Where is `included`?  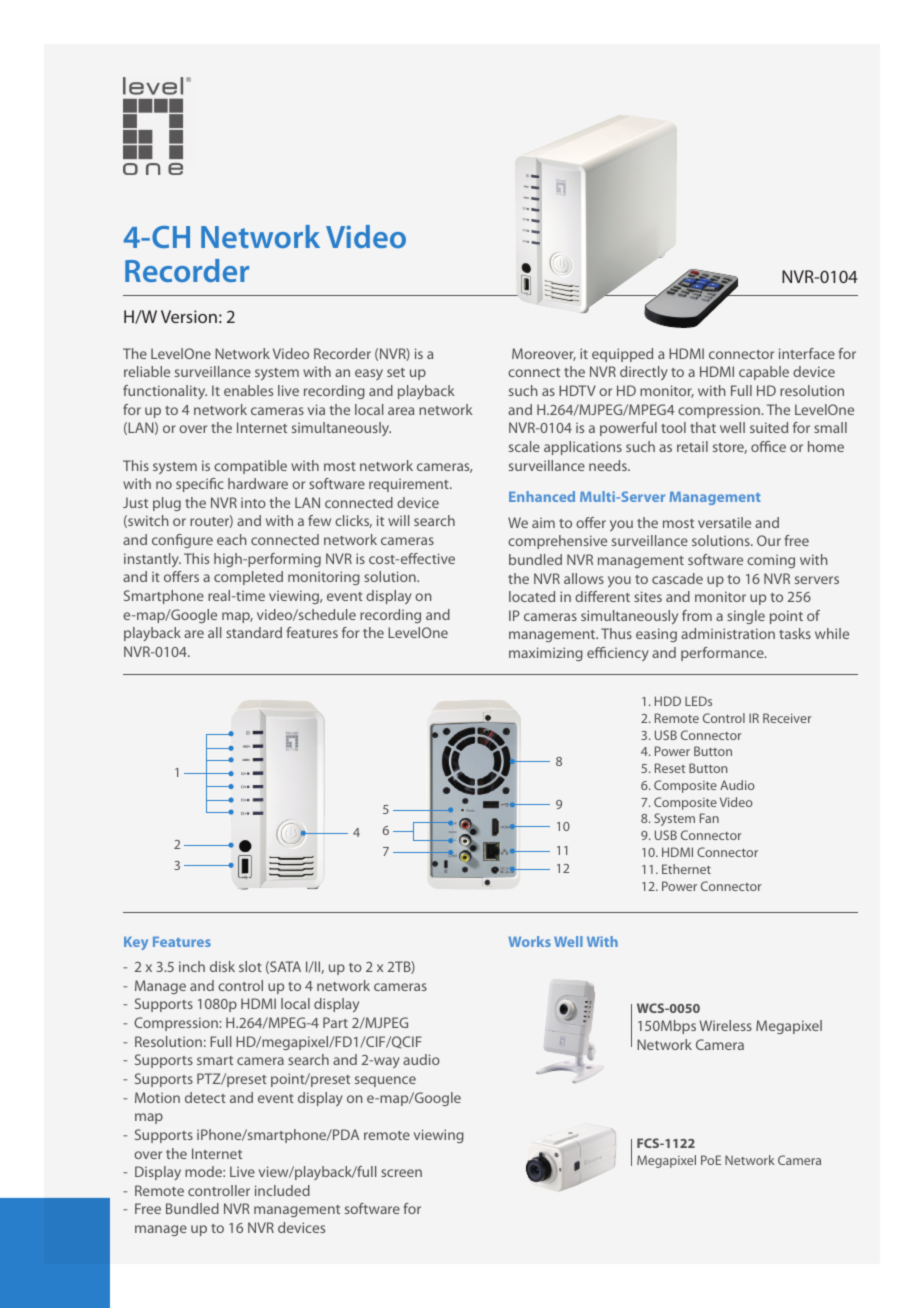 included is located at coordinates (282, 1190).
